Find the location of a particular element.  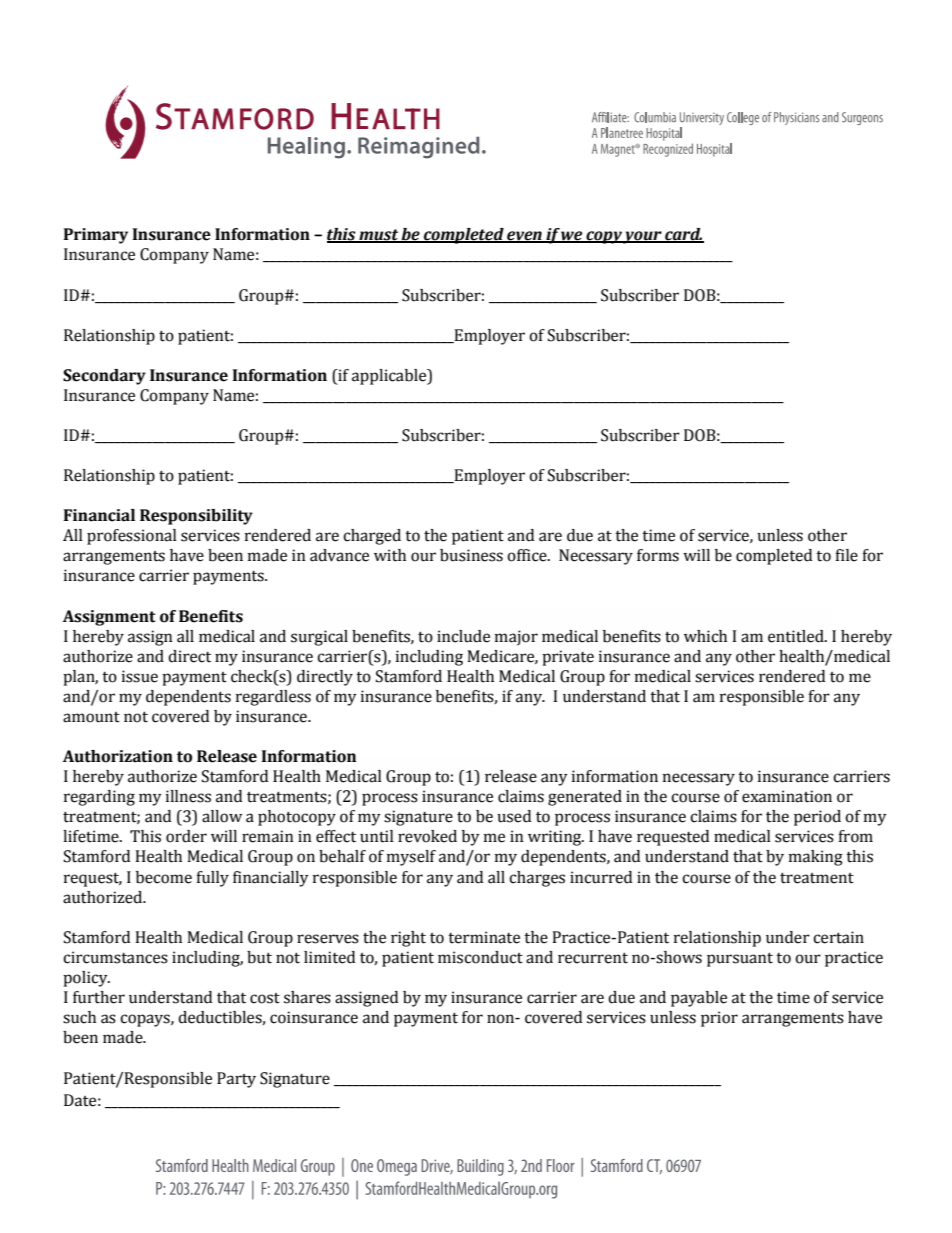

entitled is located at coordinates (797, 636).
